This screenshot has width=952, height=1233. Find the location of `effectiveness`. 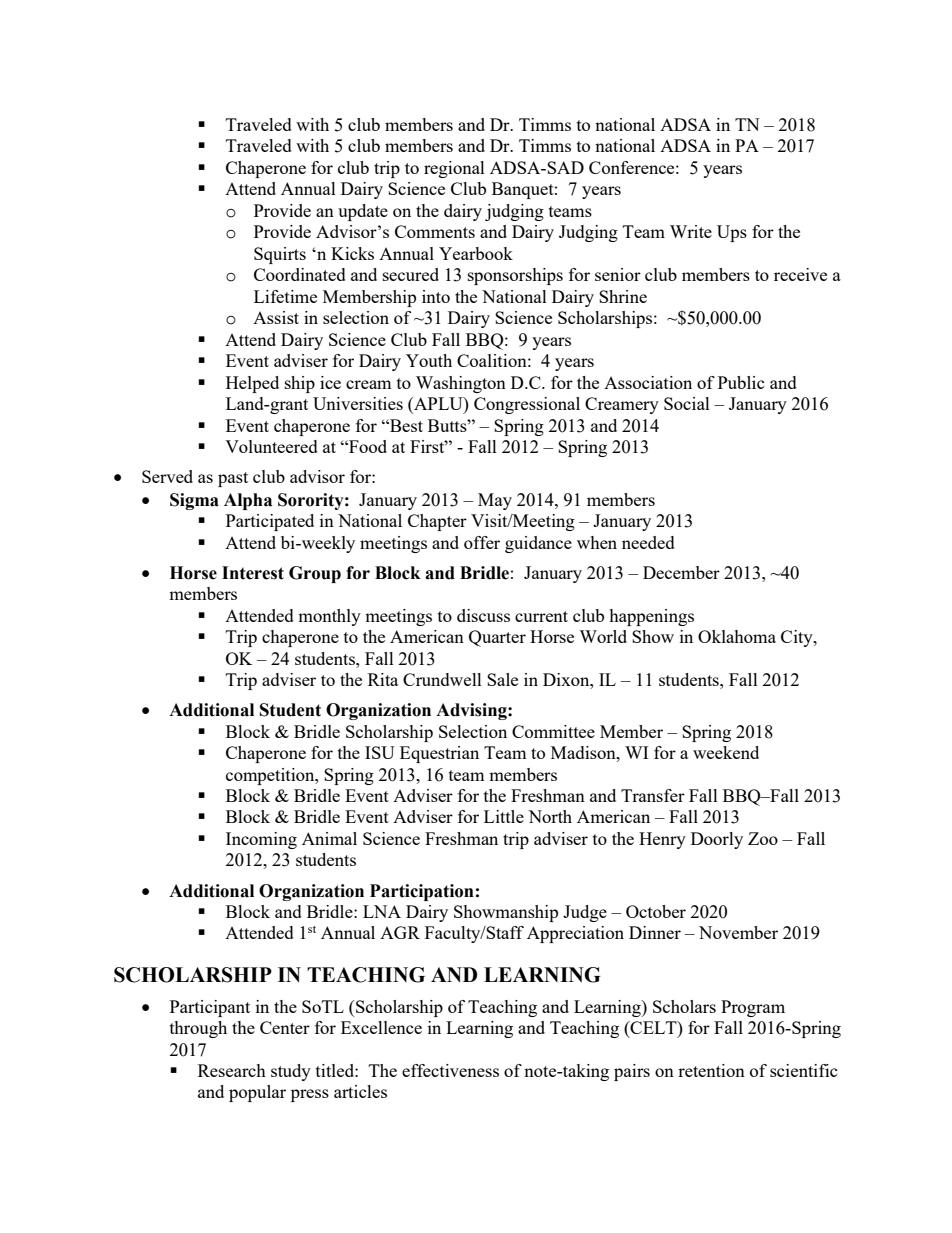

effectiveness is located at coordinates (450, 1070).
